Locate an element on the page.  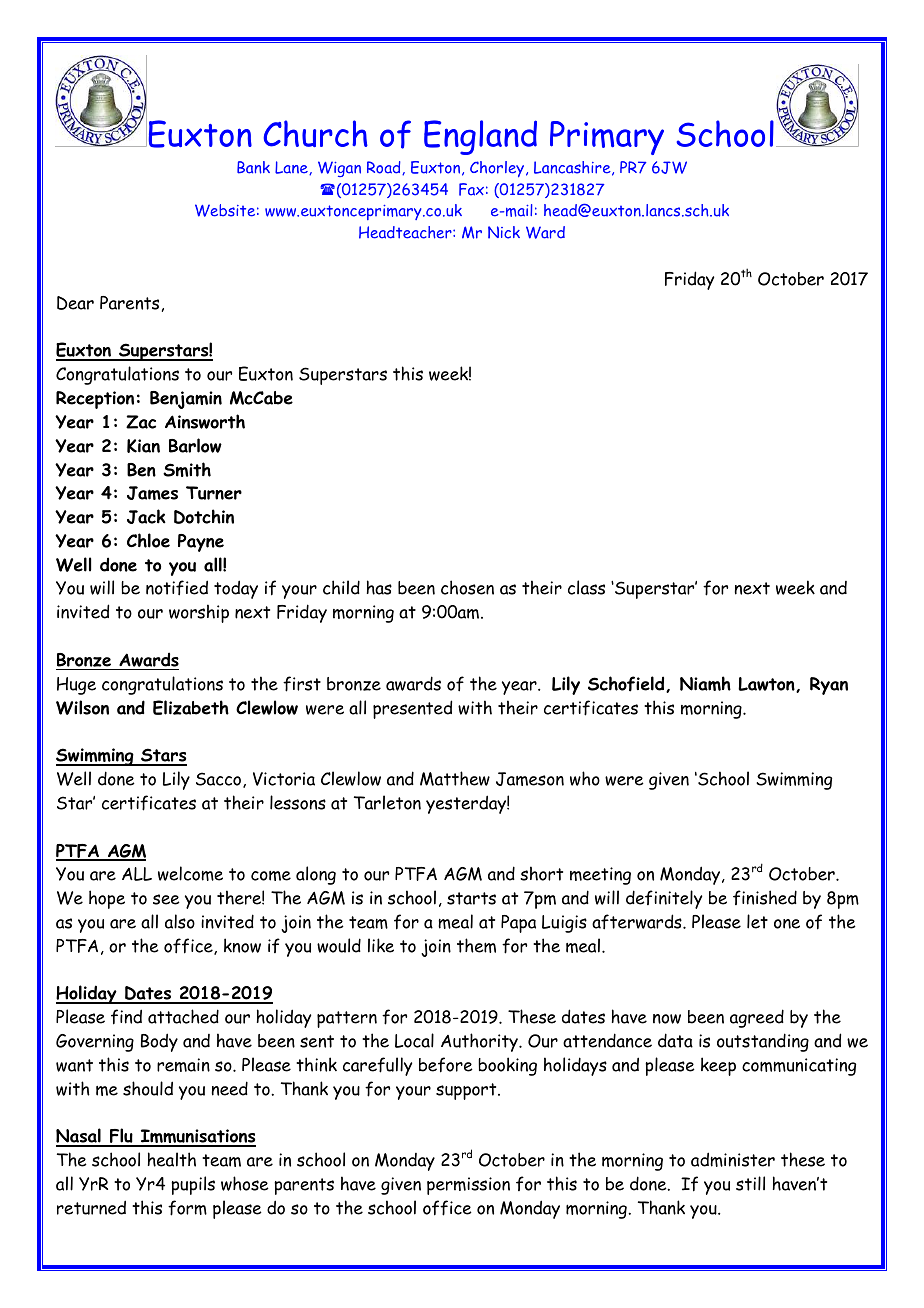
England is located at coordinates (480, 137).
